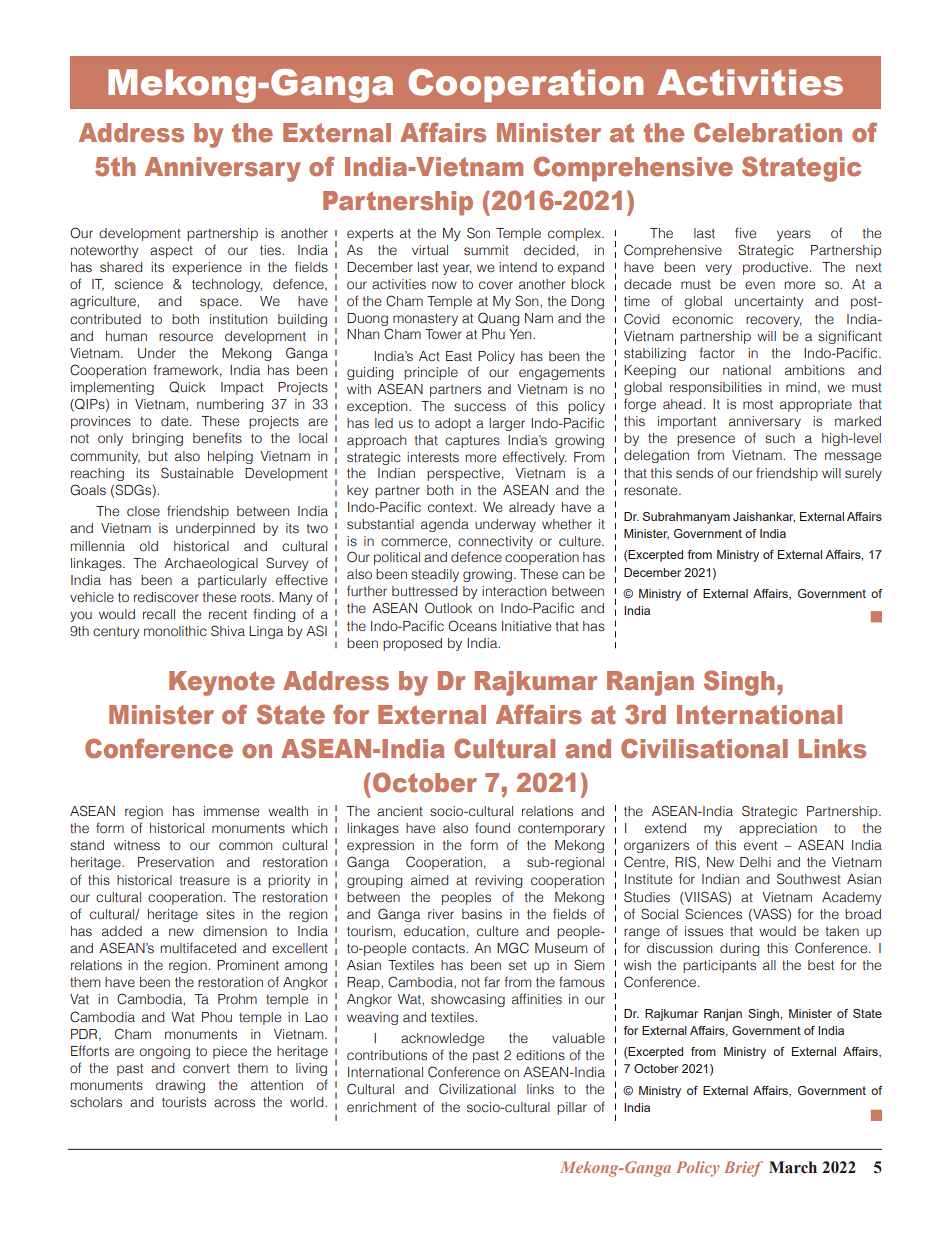 The width and height of the page is (952, 1233). What do you see at coordinates (171, 252) in the page?
I see `aspect` at bounding box center [171, 252].
